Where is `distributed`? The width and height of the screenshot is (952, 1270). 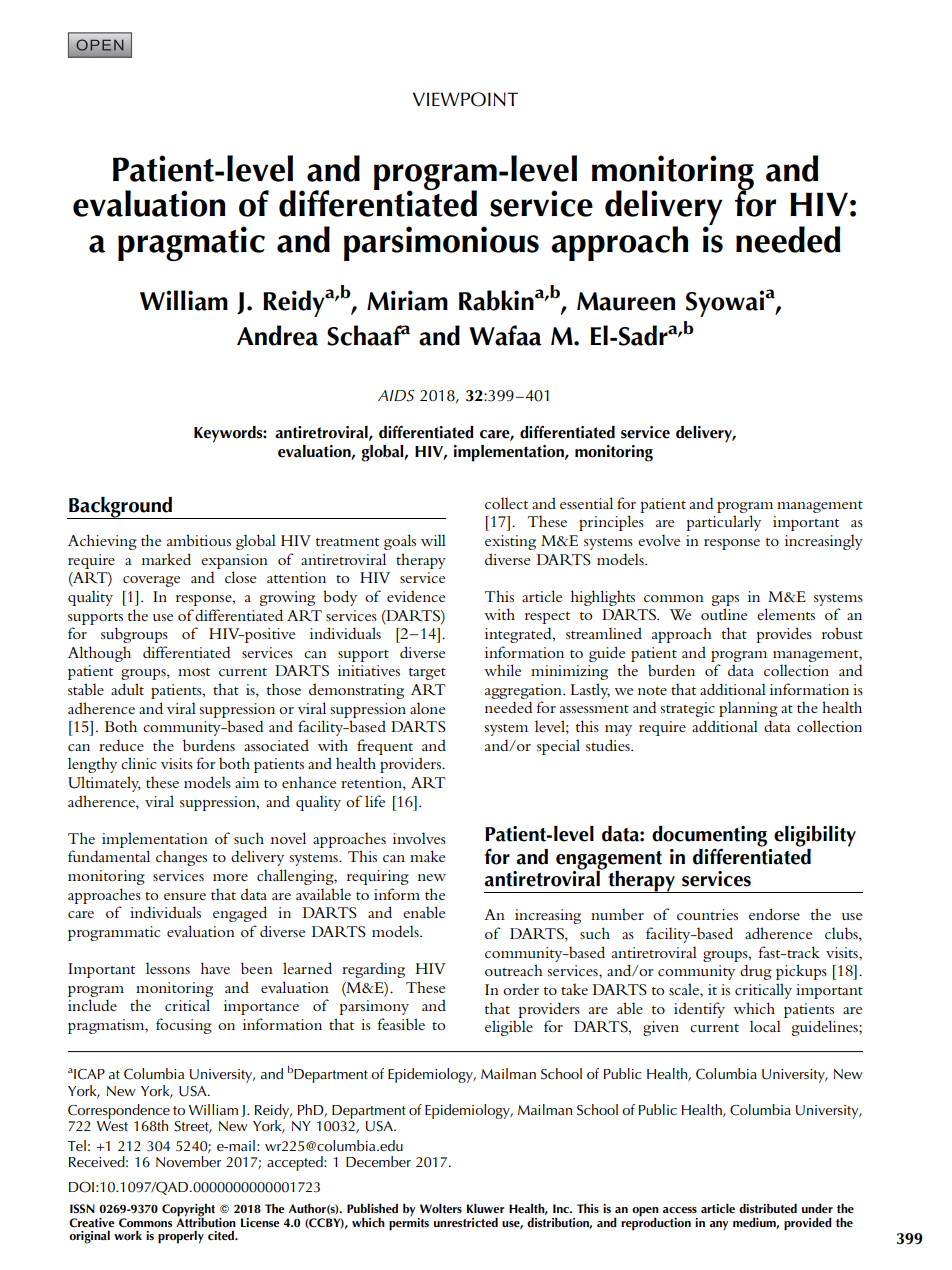 distributed is located at coordinates (768, 1208).
